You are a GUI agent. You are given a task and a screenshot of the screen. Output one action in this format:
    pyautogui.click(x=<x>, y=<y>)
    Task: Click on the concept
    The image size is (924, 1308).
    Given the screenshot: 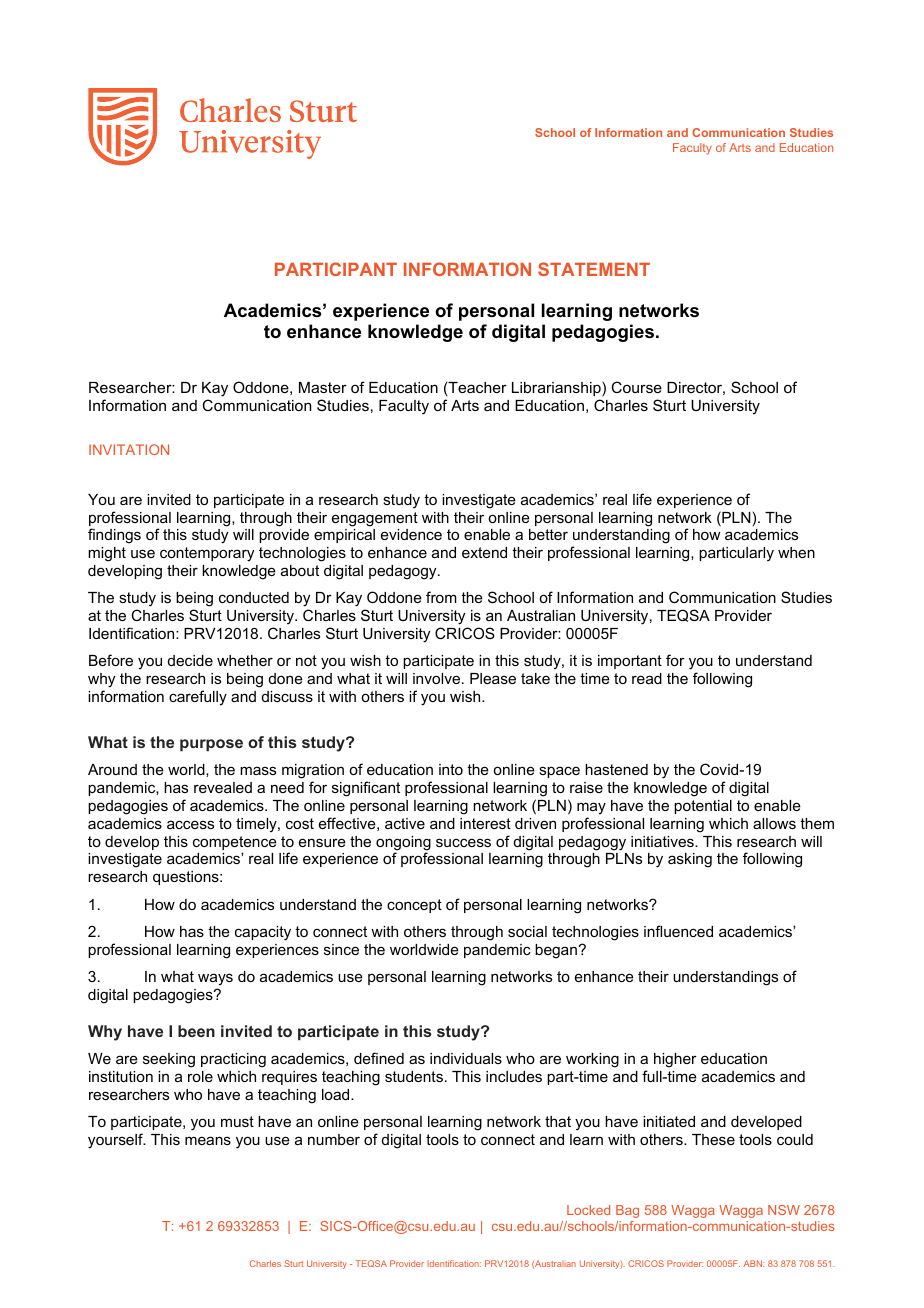 What is the action you would take?
    pyautogui.click(x=414, y=906)
